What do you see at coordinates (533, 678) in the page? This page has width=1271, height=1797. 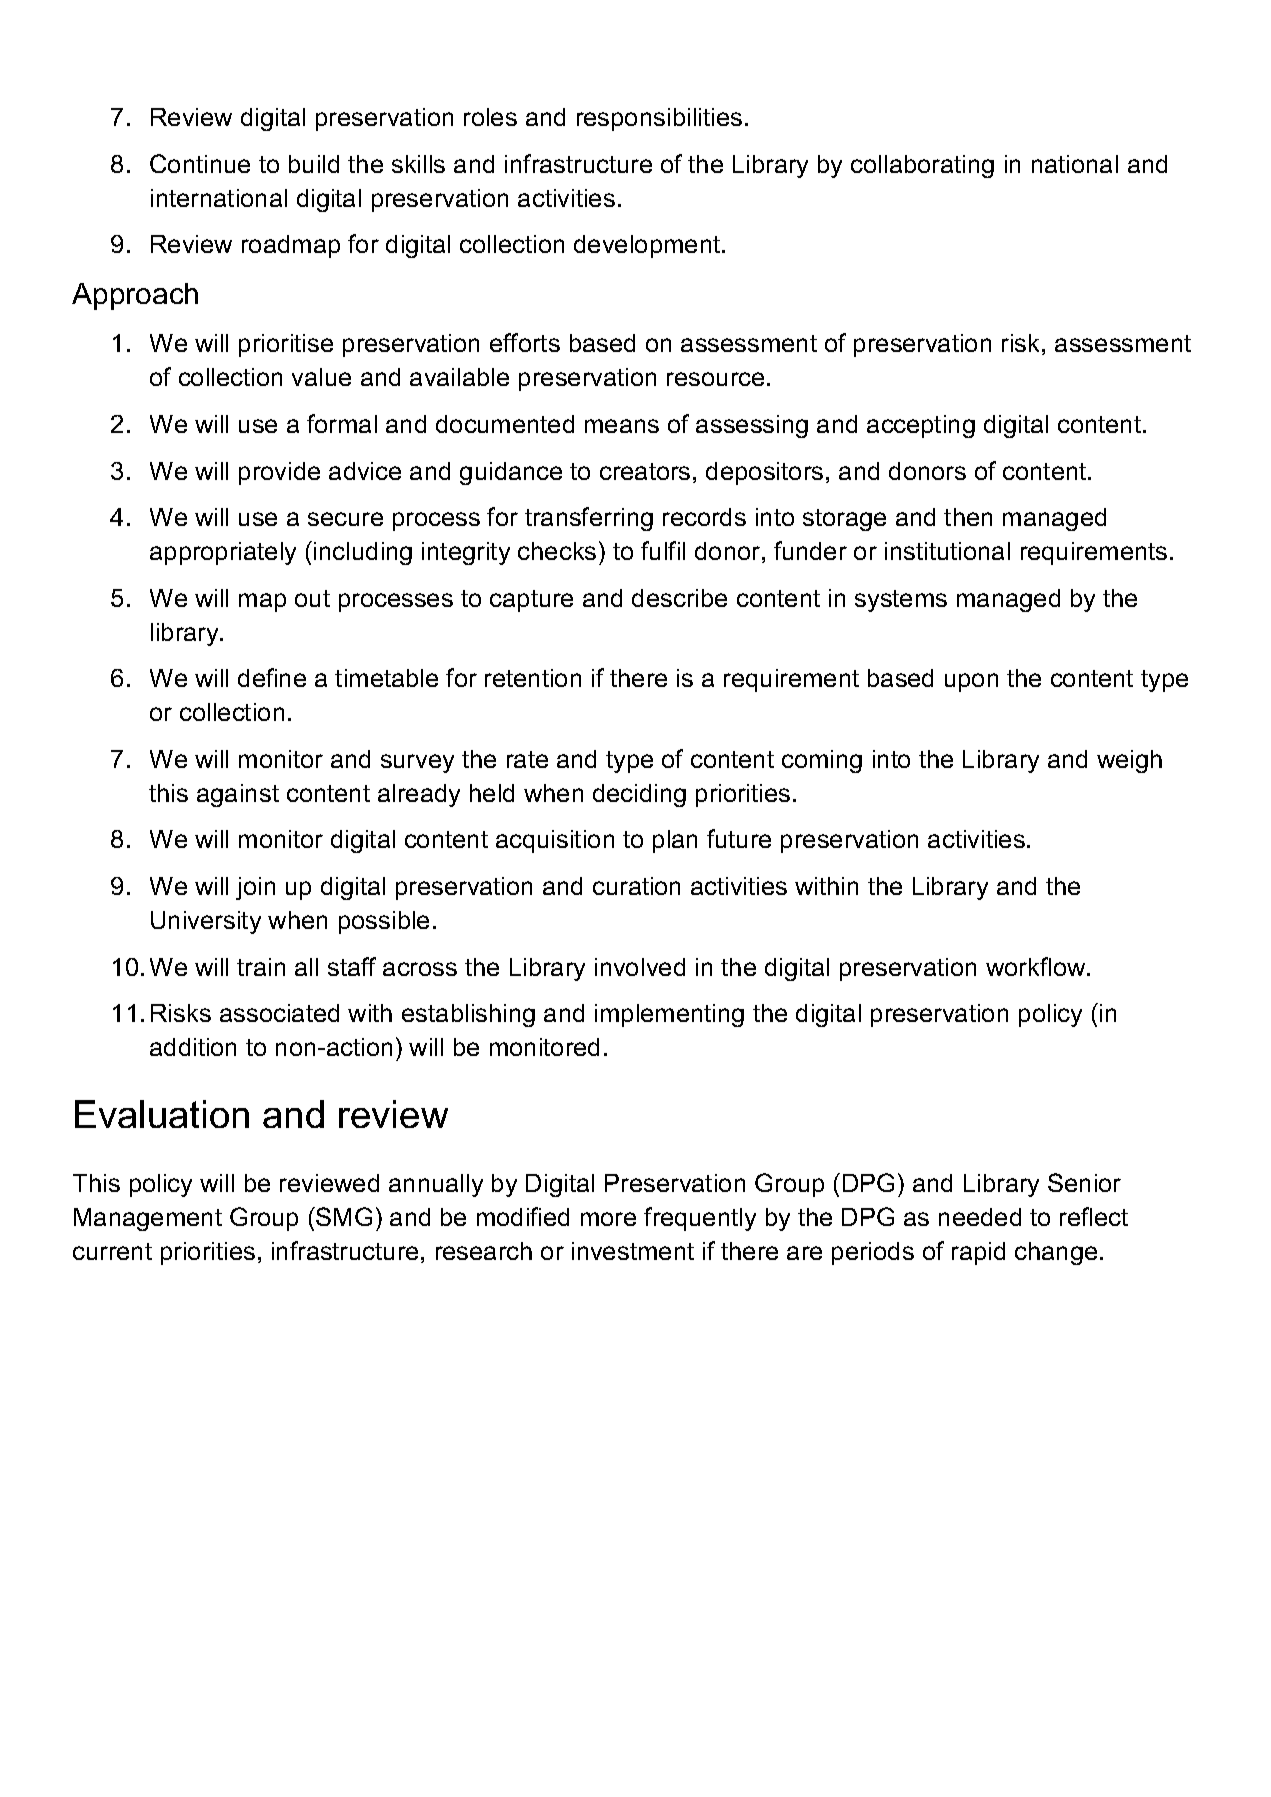 I see `retention` at bounding box center [533, 678].
